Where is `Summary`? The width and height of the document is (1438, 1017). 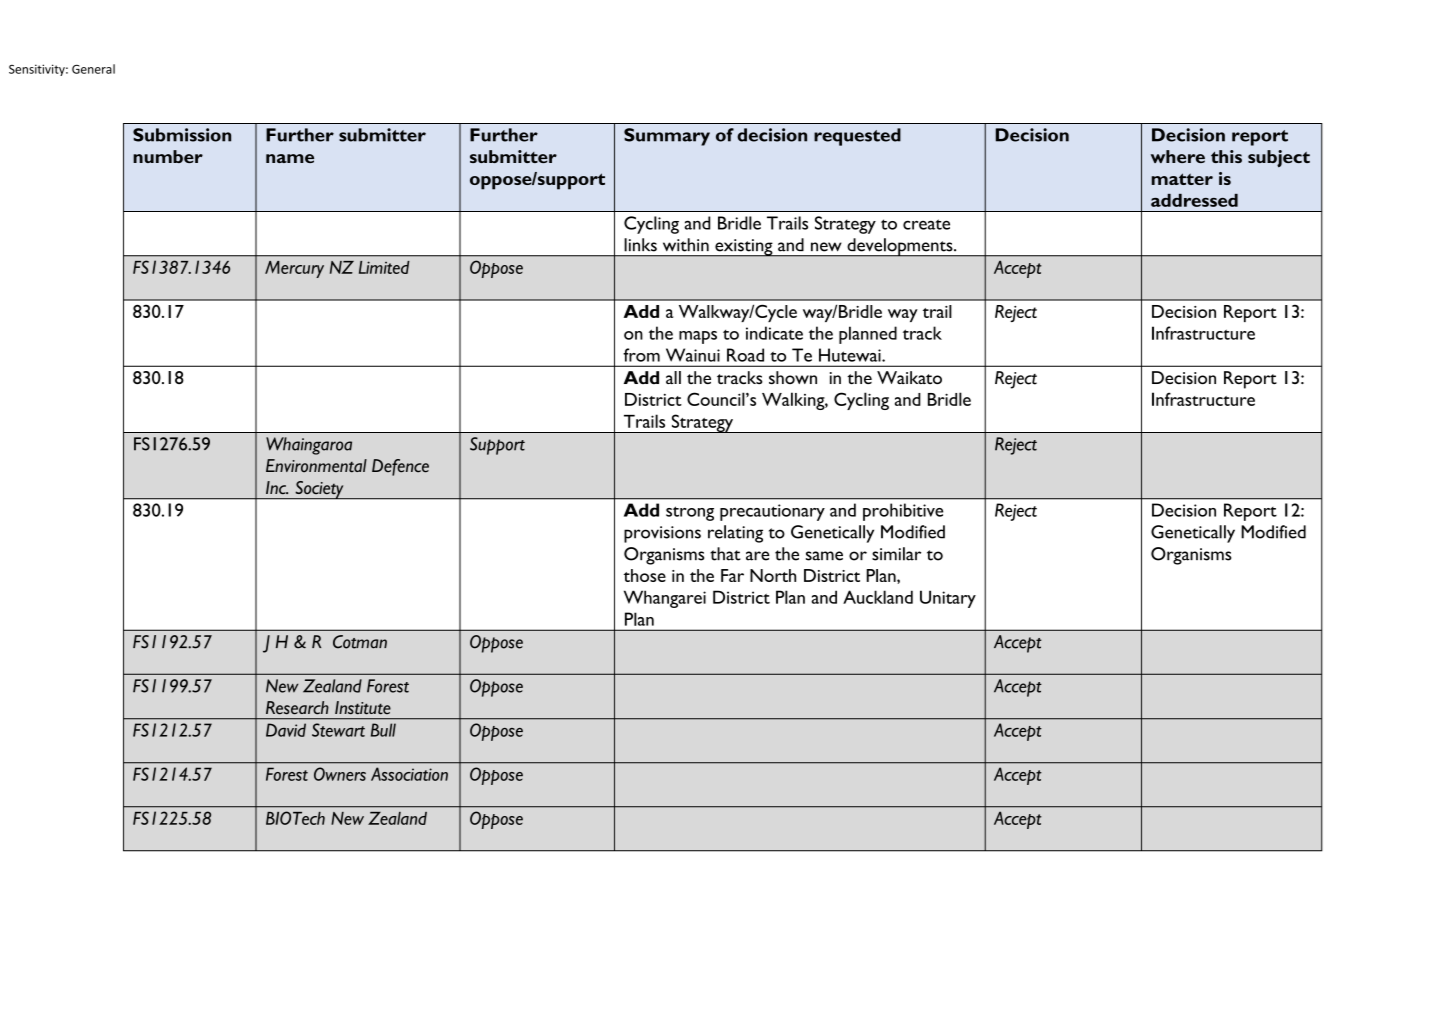 Summary is located at coordinates (667, 137).
